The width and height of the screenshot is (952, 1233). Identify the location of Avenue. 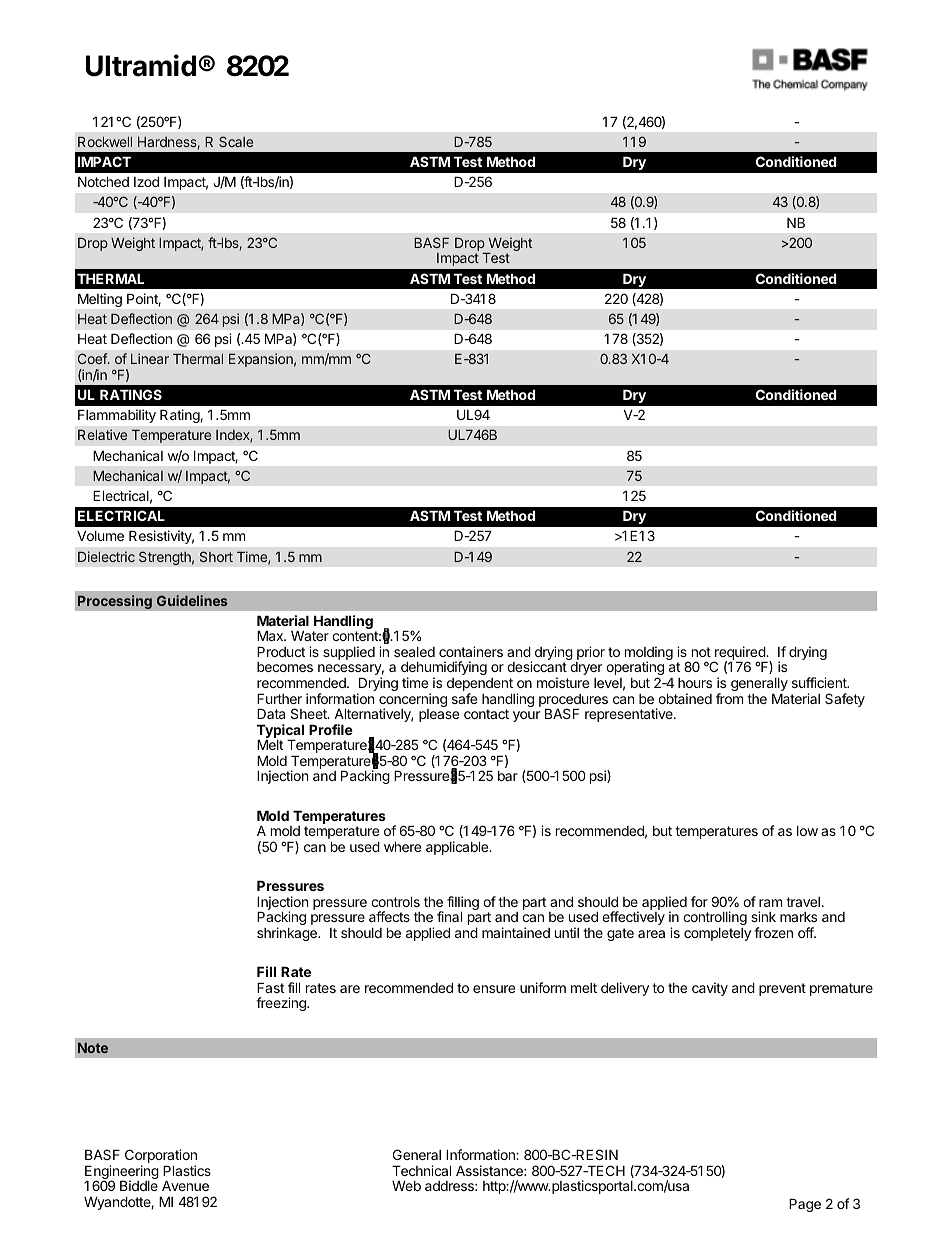
(185, 1185).
